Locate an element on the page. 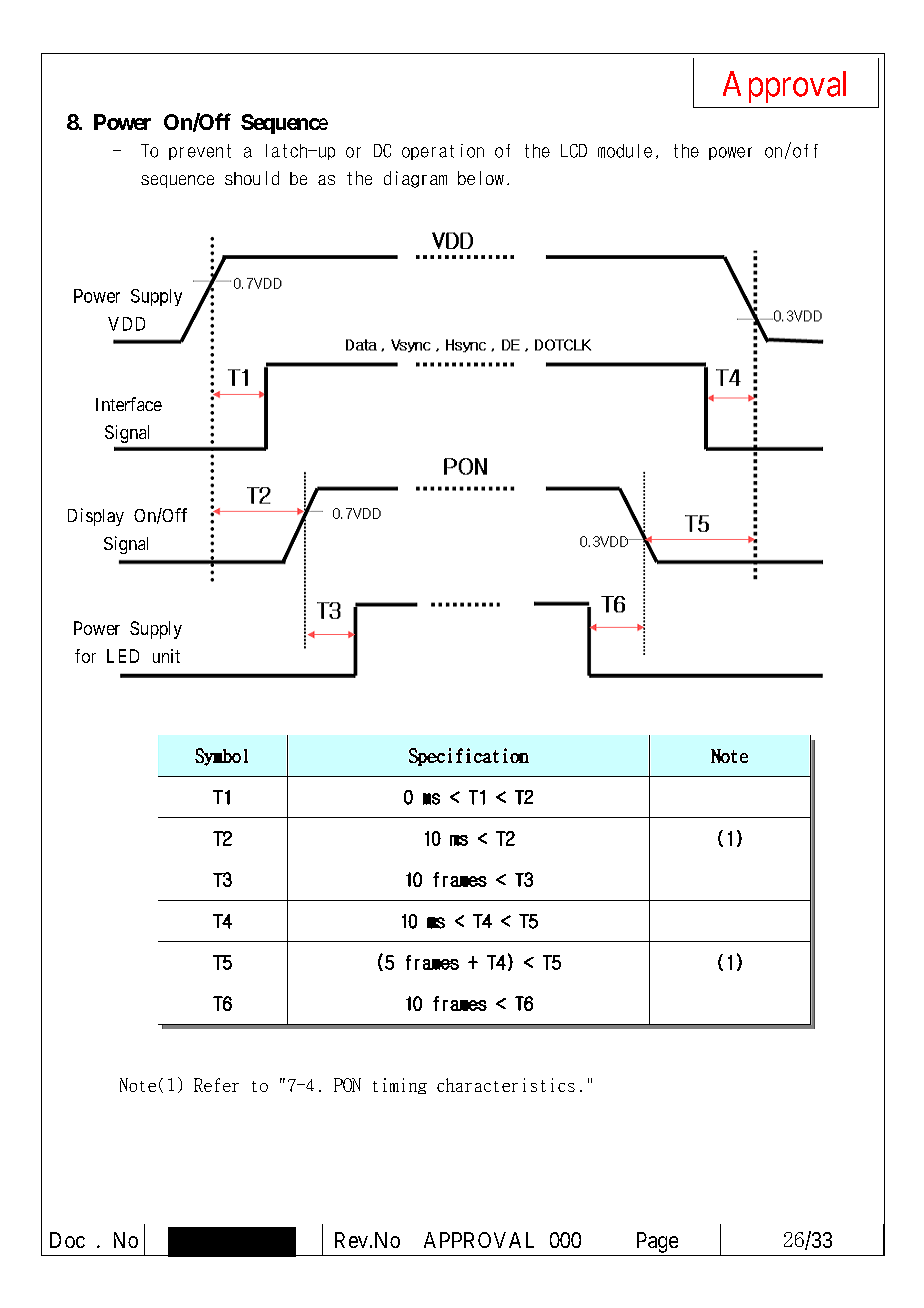 This document has width=924, height=1308. LCD is located at coordinates (574, 151).
